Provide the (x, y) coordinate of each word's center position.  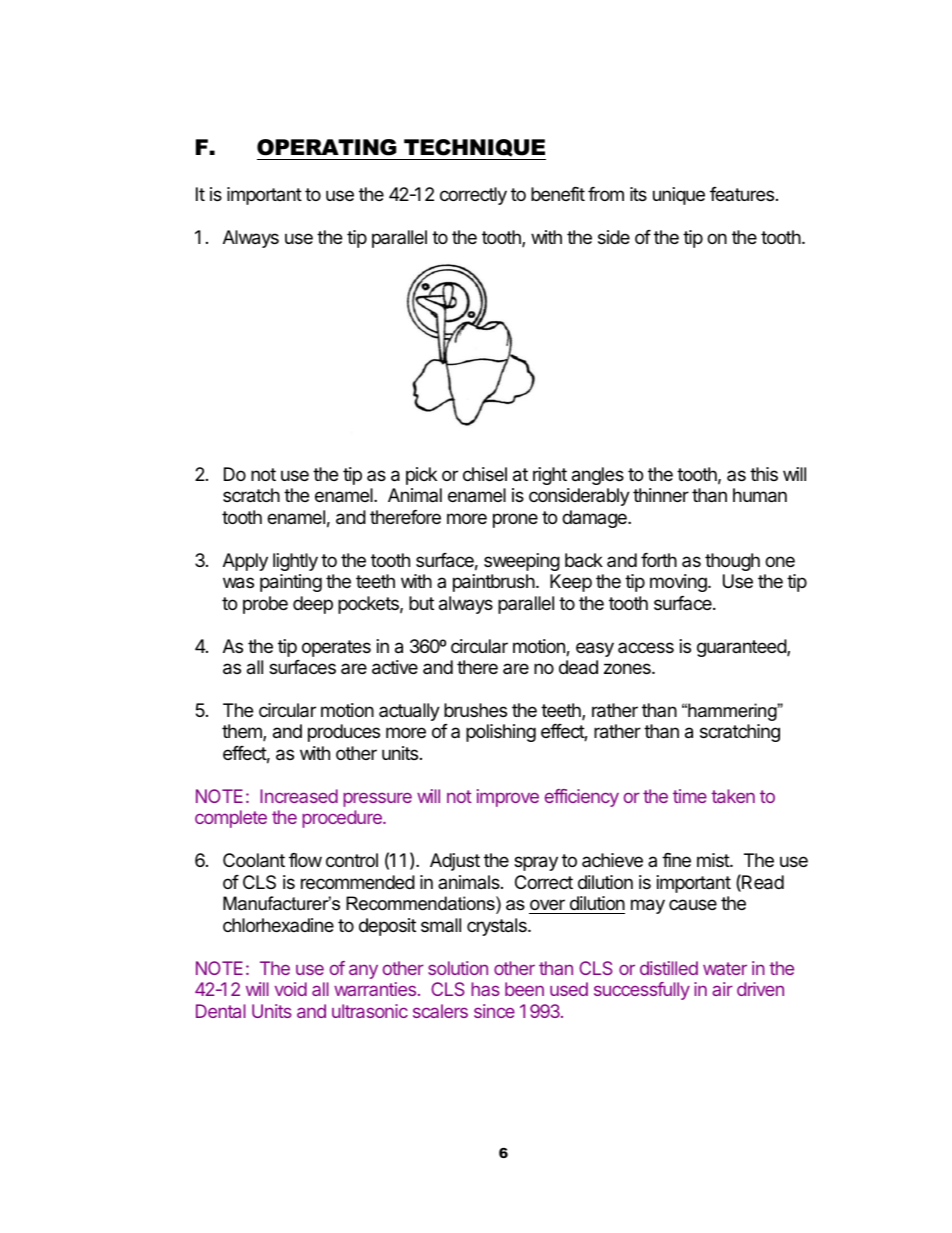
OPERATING (326, 147)
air (722, 989)
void (291, 989)
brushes (475, 710)
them (243, 732)
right (550, 476)
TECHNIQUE (474, 149)
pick (421, 476)
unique (679, 196)
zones (628, 668)
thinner (661, 495)
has (485, 989)
